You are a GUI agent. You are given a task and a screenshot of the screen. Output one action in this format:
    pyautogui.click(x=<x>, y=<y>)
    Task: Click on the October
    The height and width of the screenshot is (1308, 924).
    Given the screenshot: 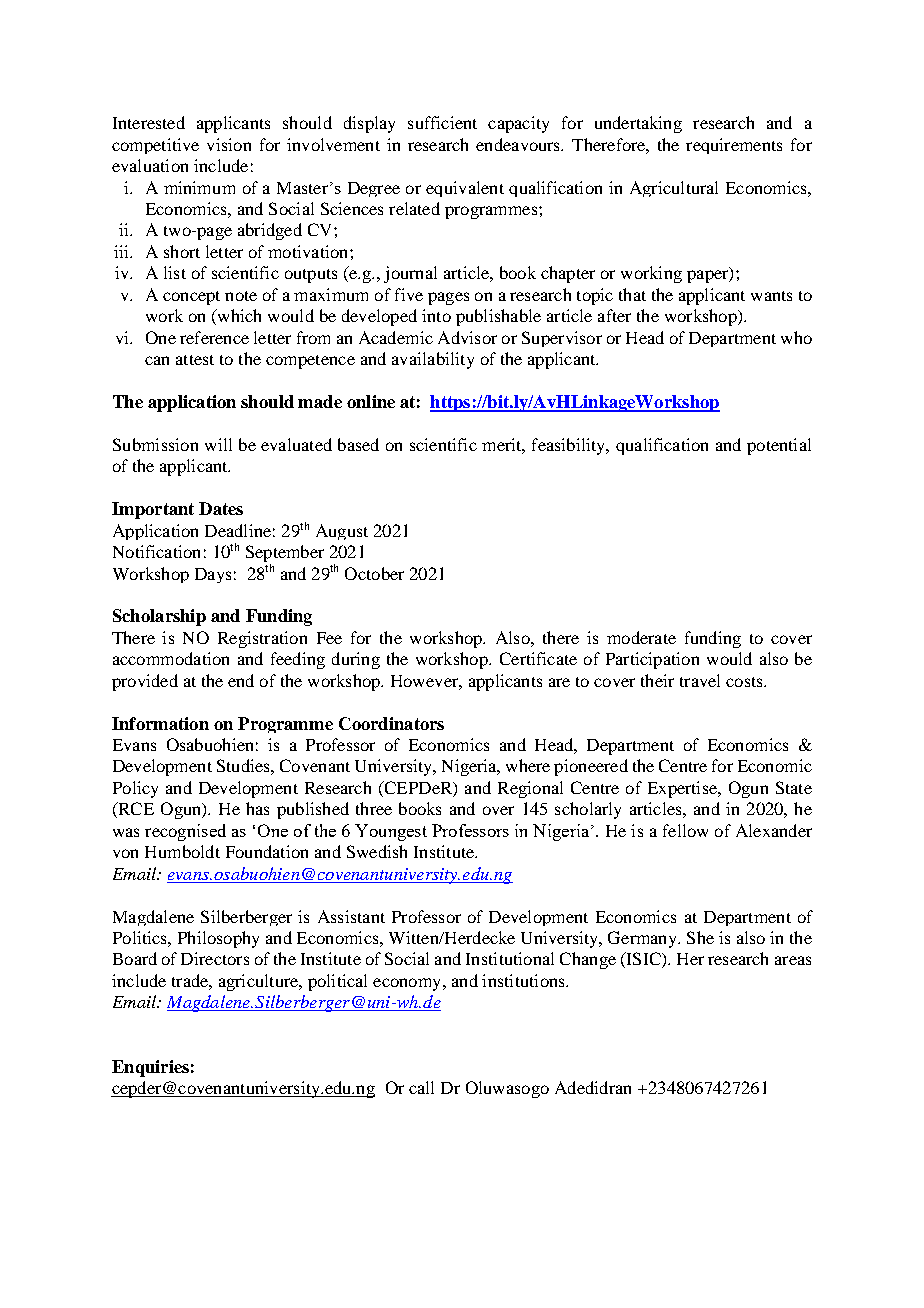 What is the action you would take?
    pyautogui.click(x=374, y=573)
